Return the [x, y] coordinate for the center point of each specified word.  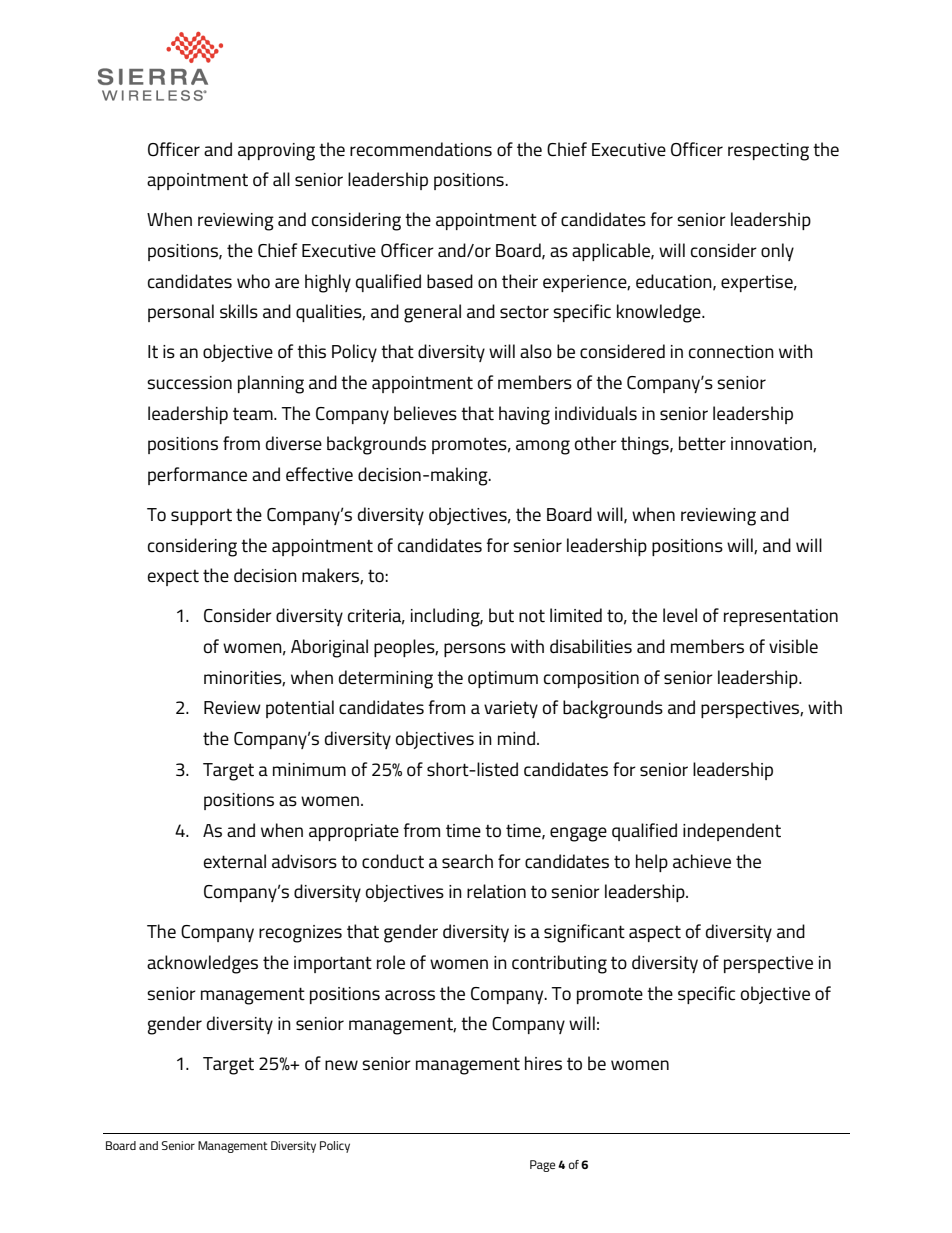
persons [475, 650]
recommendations [421, 149]
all [281, 179]
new [341, 1065]
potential [300, 709]
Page [543, 1166]
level [680, 615]
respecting [768, 152]
